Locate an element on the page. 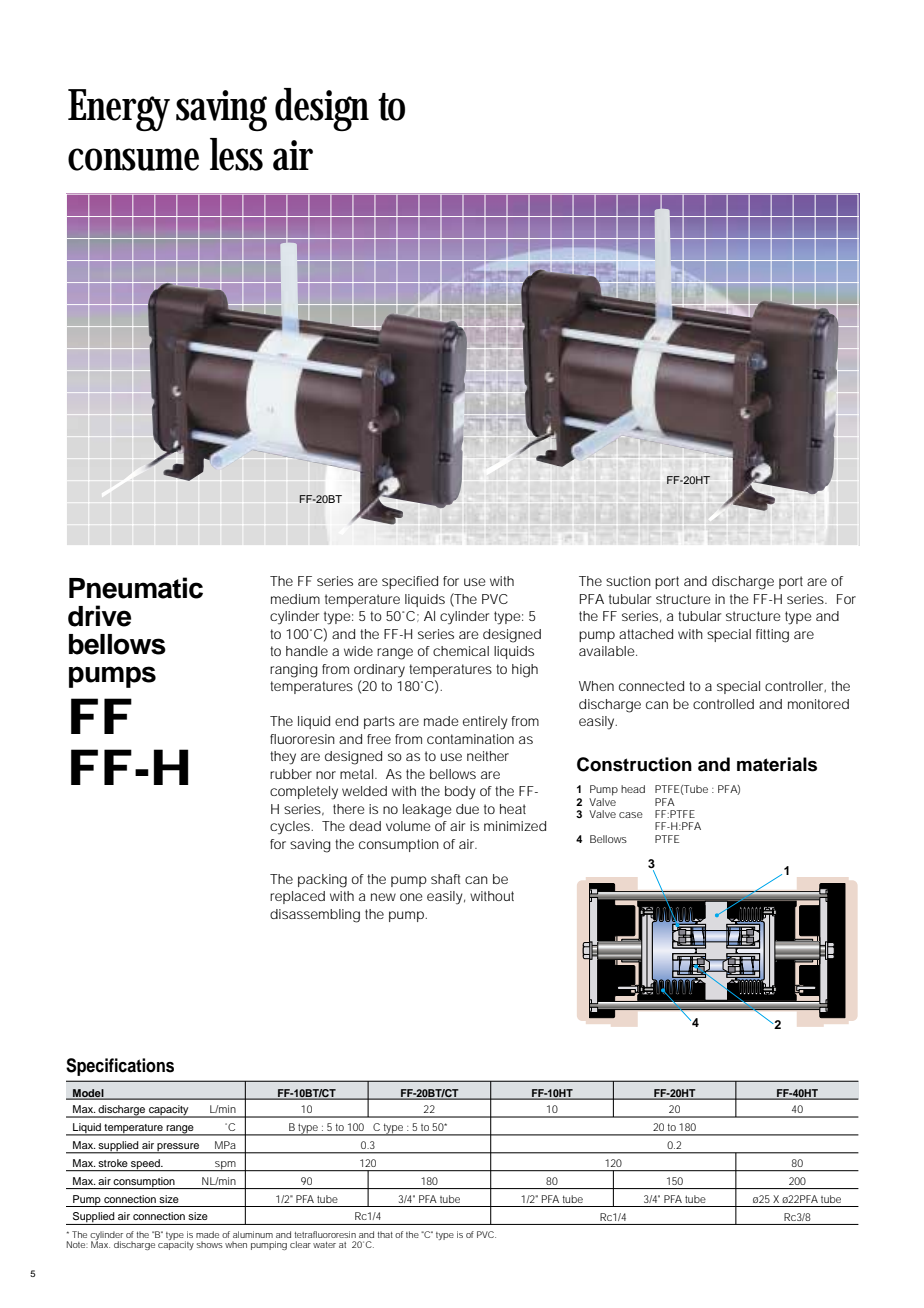 This image has height=1308, width=924. case is located at coordinates (631, 815).
